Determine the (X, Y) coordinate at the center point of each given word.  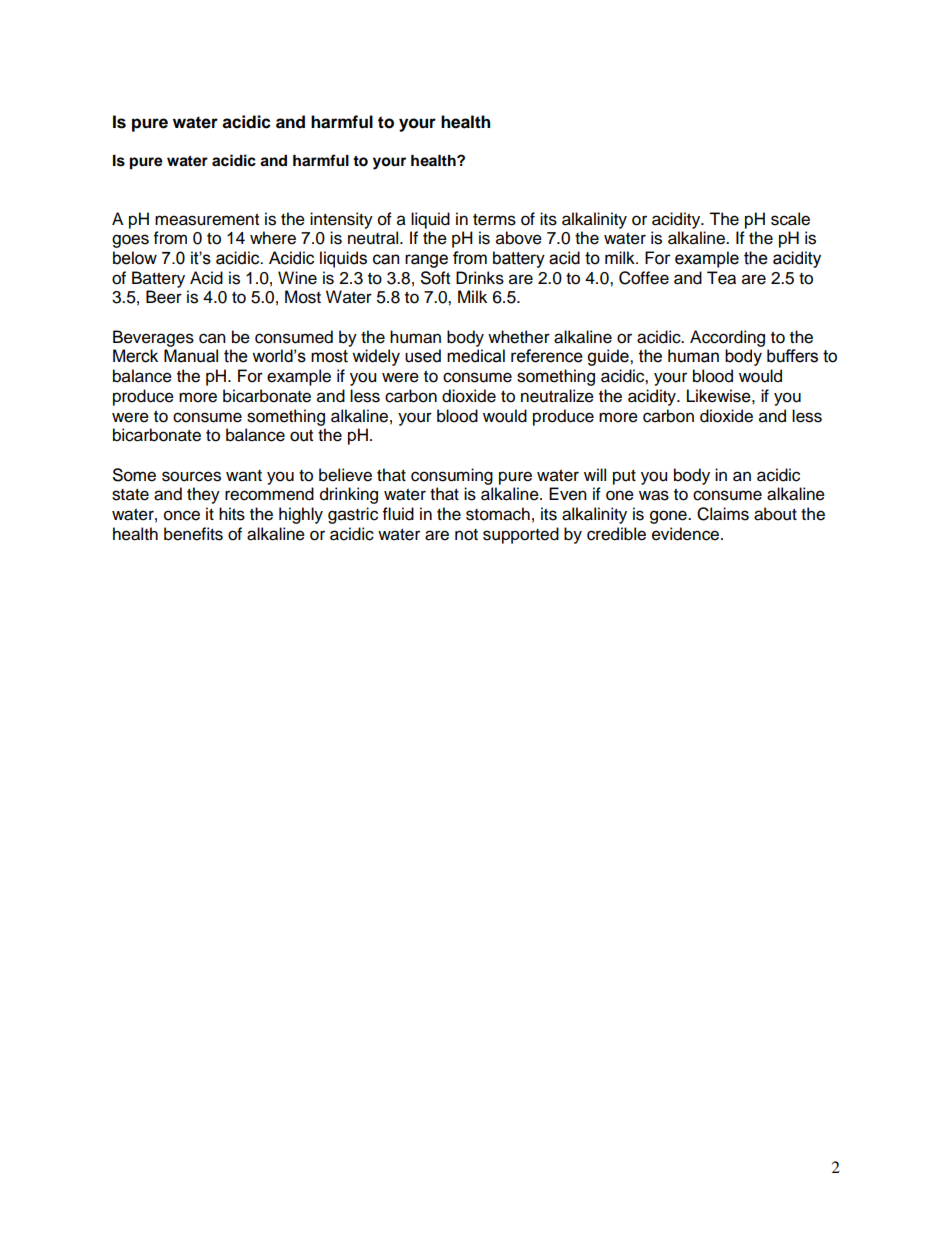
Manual (191, 356)
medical (476, 356)
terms (494, 220)
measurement (207, 220)
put (624, 477)
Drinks (480, 278)
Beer (164, 297)
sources (191, 476)
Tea (721, 278)
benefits (193, 534)
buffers (792, 356)
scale (790, 219)
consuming (452, 476)
